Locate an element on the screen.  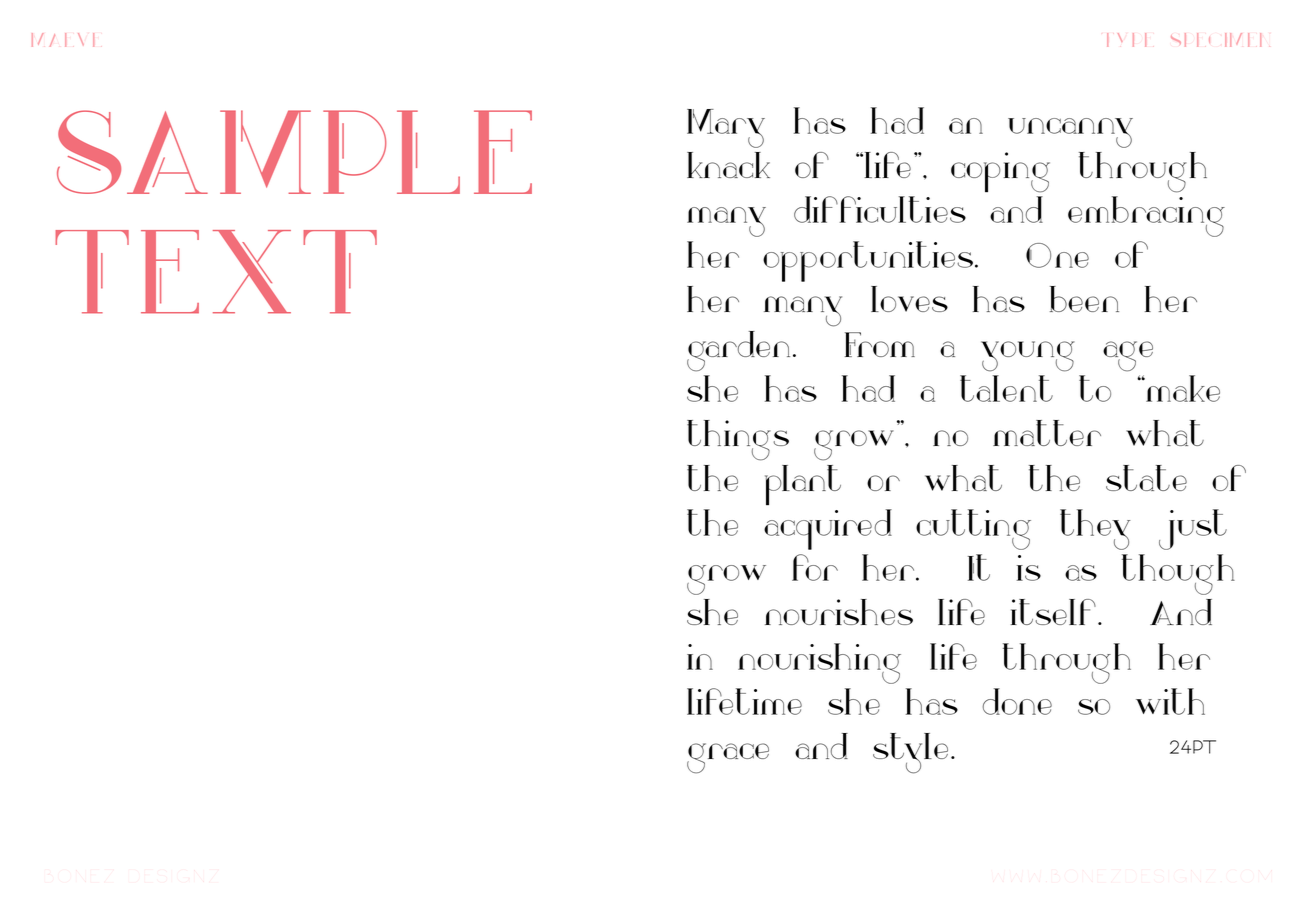
SAMPLE is located at coordinates (294, 152).
